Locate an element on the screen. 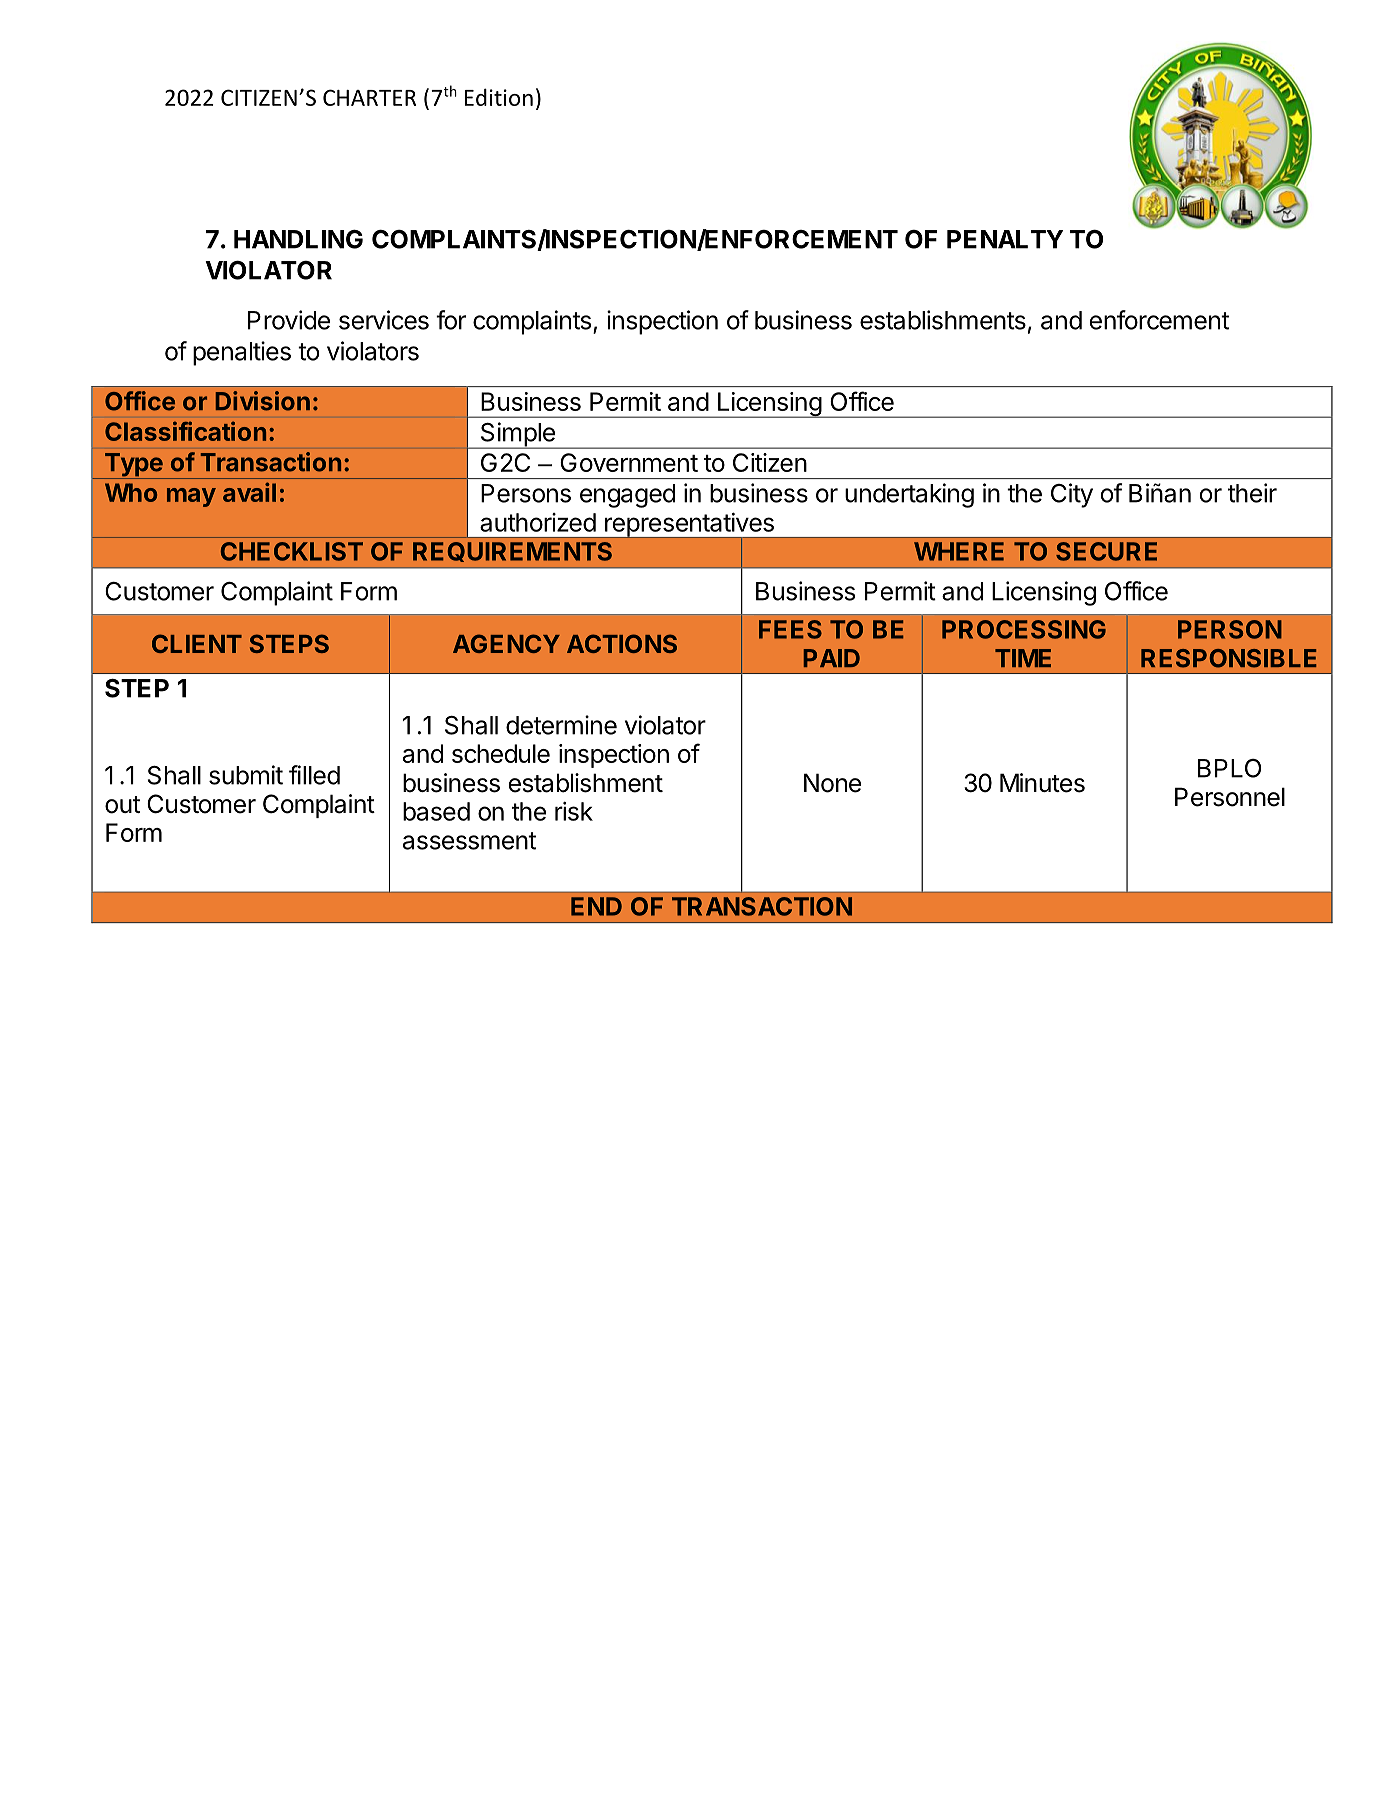  avail is located at coordinates (249, 492).
